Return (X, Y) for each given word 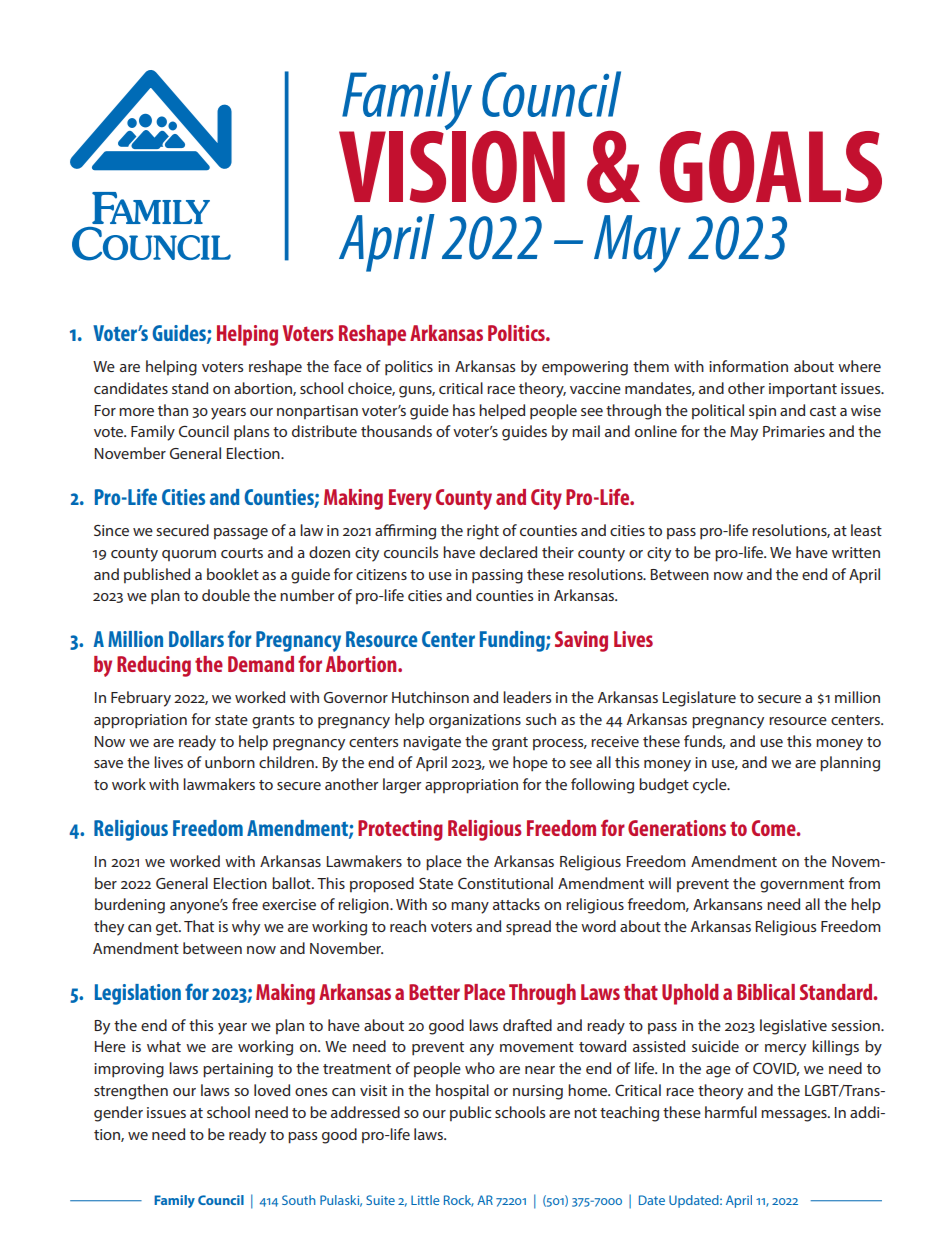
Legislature (699, 699)
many (470, 908)
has (464, 410)
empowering (585, 368)
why (246, 928)
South (299, 1200)
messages (795, 1116)
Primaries (794, 431)
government (802, 886)
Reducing (154, 666)
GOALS (771, 167)
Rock (459, 1201)
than (173, 410)
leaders (527, 697)
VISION (452, 165)
